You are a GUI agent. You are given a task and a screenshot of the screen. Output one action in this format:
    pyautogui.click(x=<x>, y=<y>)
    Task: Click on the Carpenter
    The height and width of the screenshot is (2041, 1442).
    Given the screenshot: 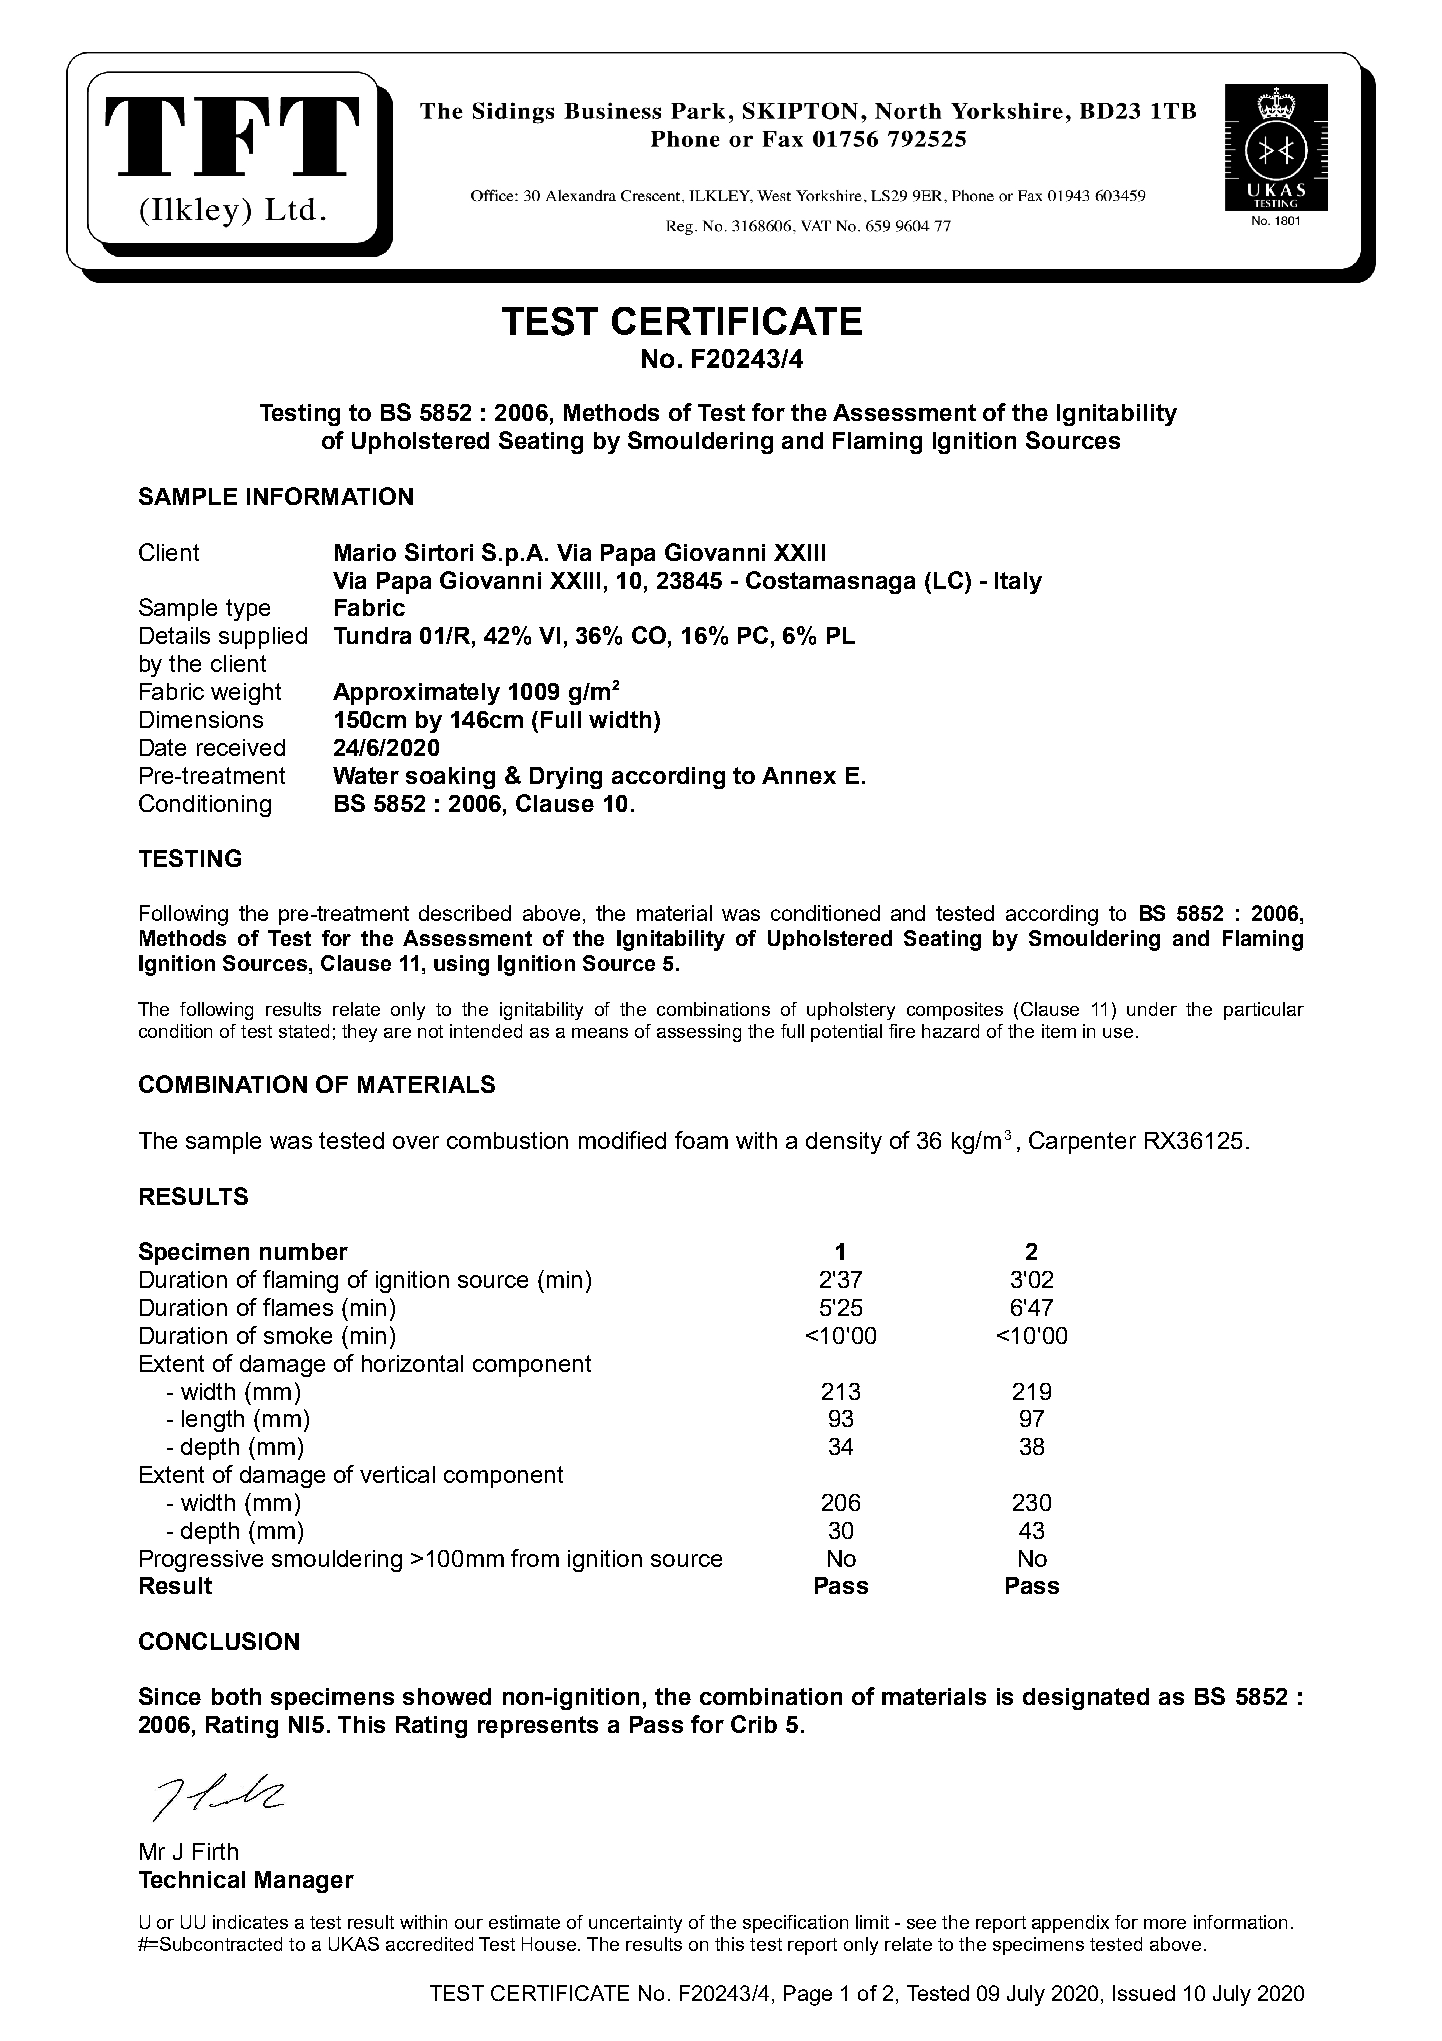 What is the action you would take?
    pyautogui.click(x=1082, y=1142)
